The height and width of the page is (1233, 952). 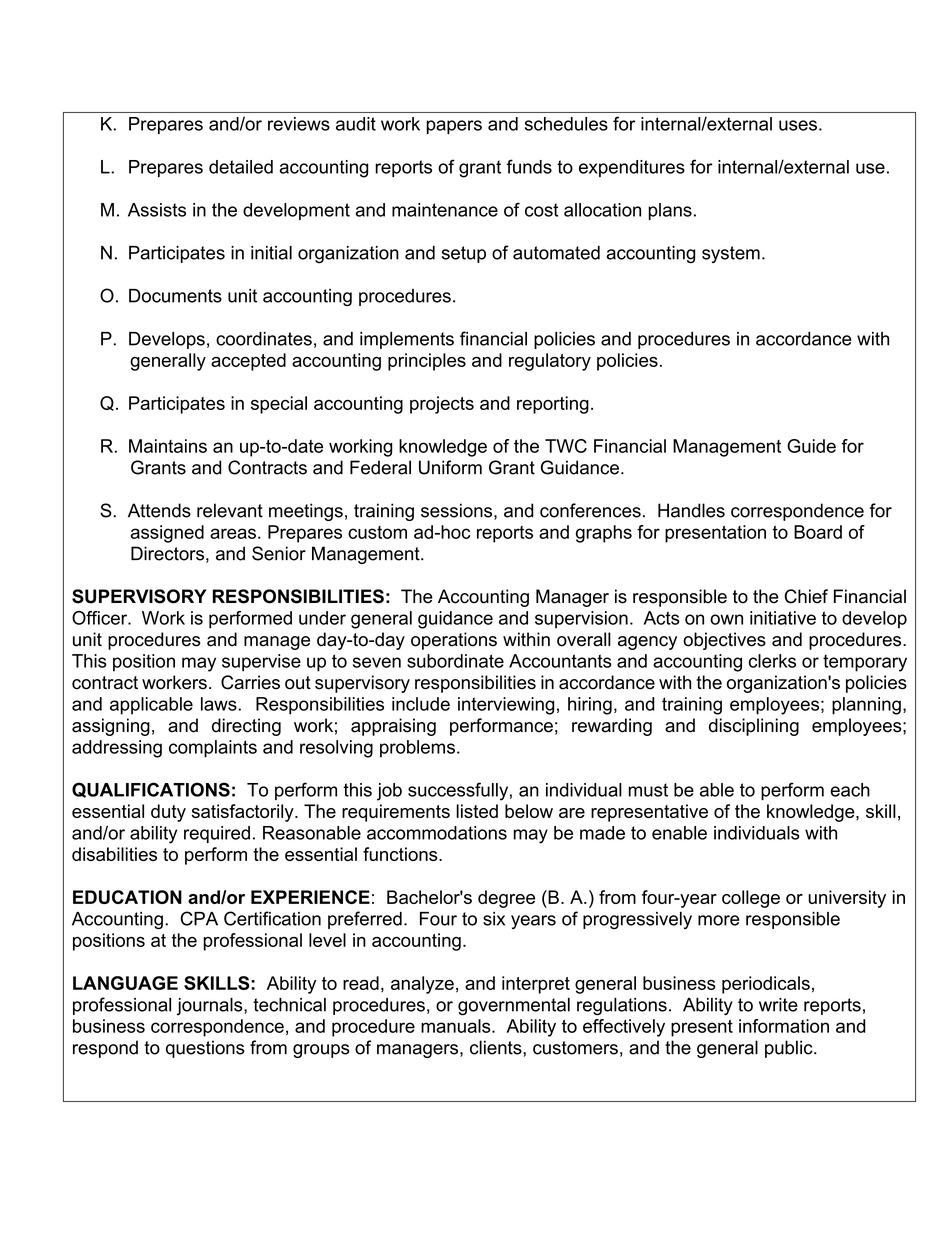 What do you see at coordinates (233, 533) in the page?
I see `areas` at bounding box center [233, 533].
